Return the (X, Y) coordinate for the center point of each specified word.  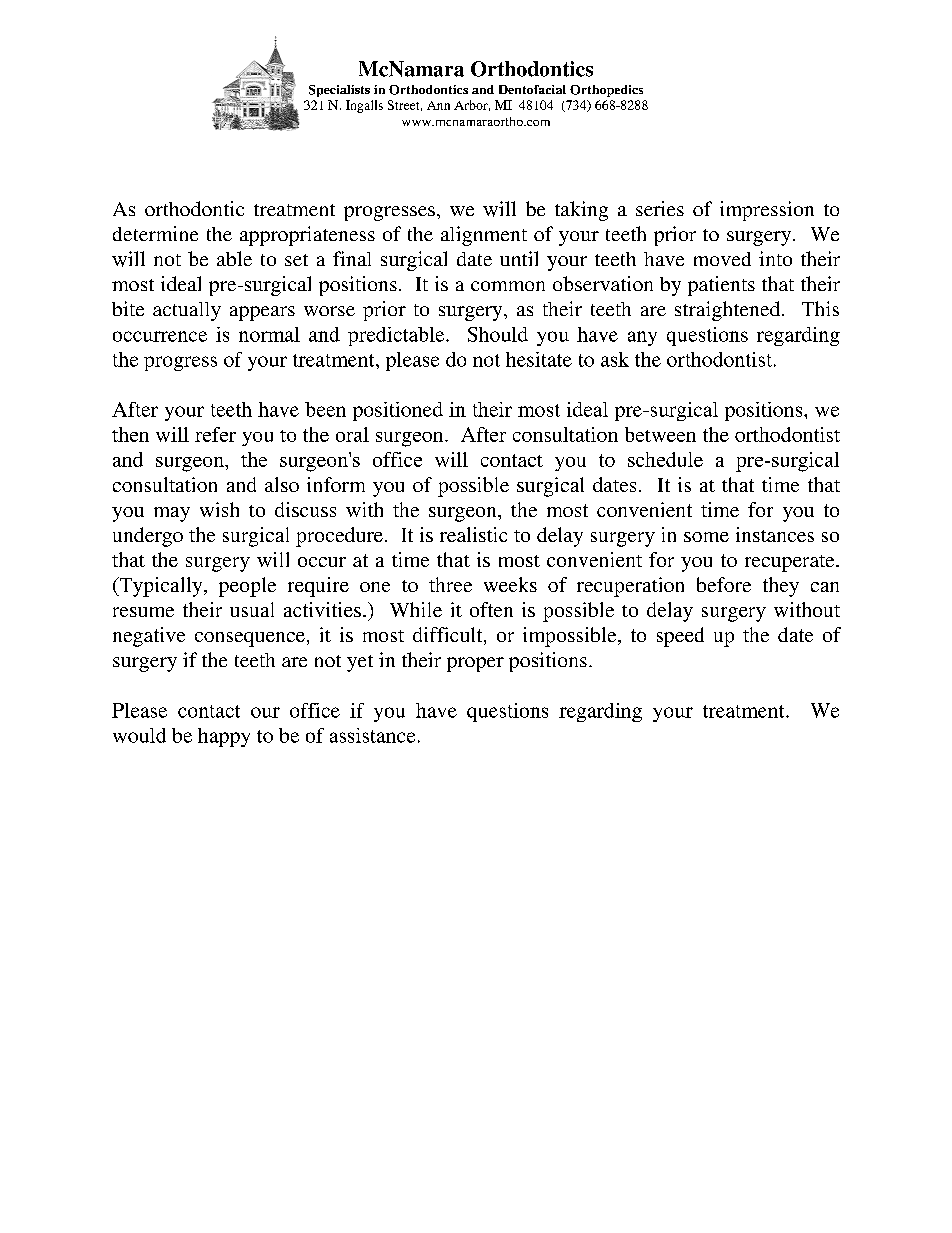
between (660, 434)
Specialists (339, 91)
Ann (438, 105)
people (247, 587)
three (450, 584)
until (519, 258)
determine (155, 233)
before (724, 584)
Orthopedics (606, 91)
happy (224, 737)
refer (215, 434)
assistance (372, 735)
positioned (398, 411)
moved (722, 259)
